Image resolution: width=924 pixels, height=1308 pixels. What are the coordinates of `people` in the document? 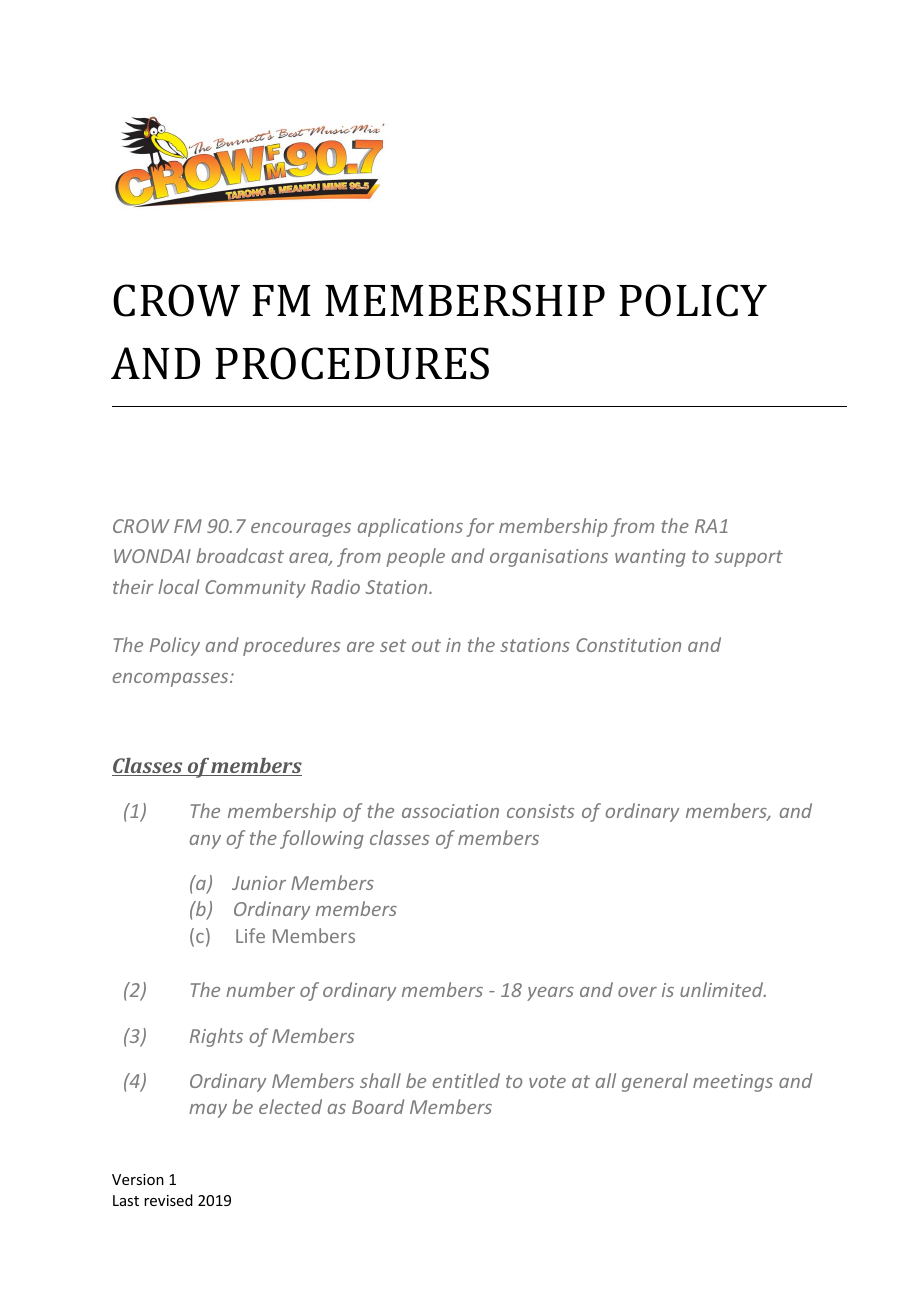 It's located at (415, 557).
